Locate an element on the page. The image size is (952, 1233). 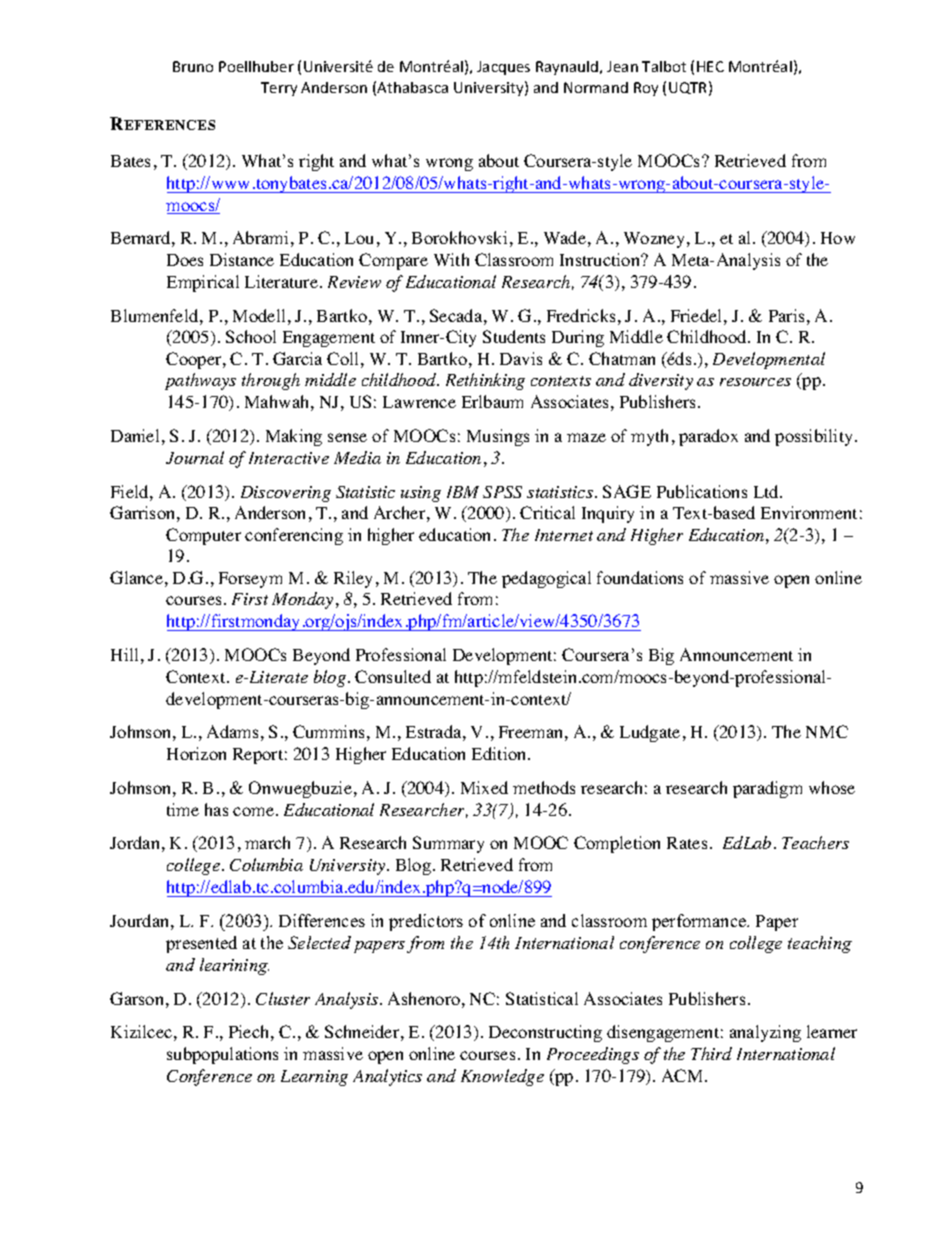
With is located at coordinates (451, 259).
